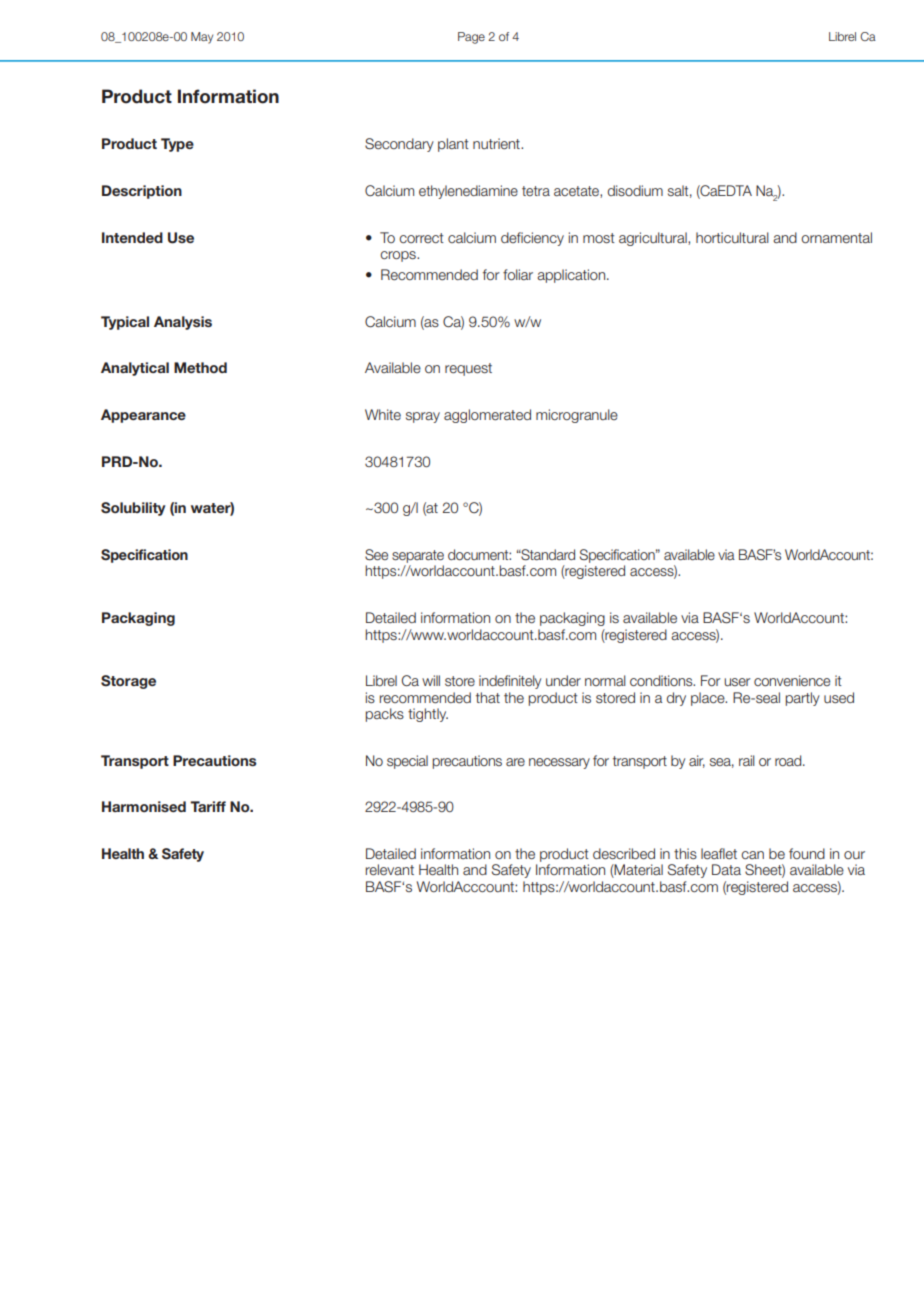 The image size is (924, 1308). What do you see at coordinates (202, 38) in the page?
I see `May` at bounding box center [202, 38].
